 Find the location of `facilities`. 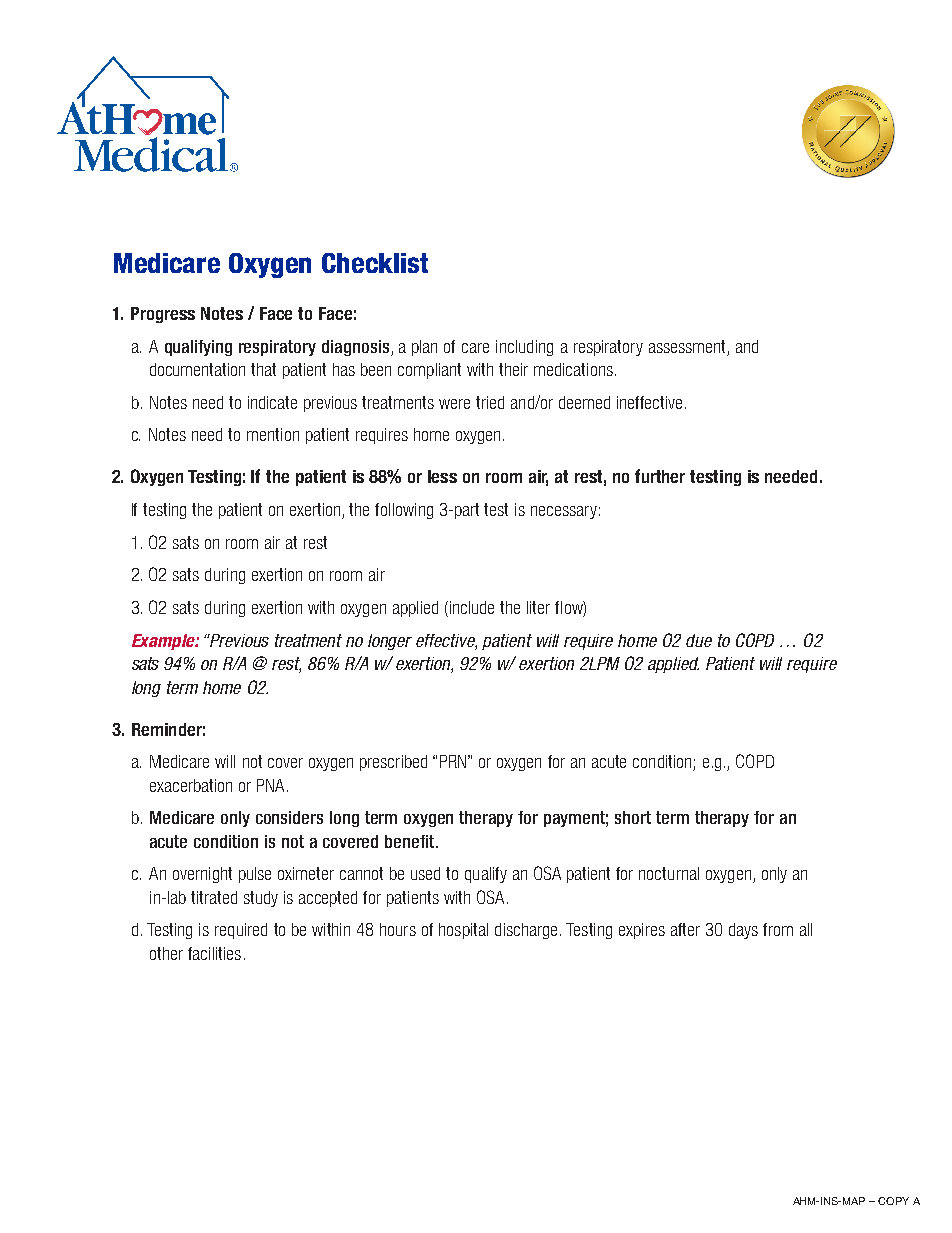

facilities is located at coordinates (214, 953).
